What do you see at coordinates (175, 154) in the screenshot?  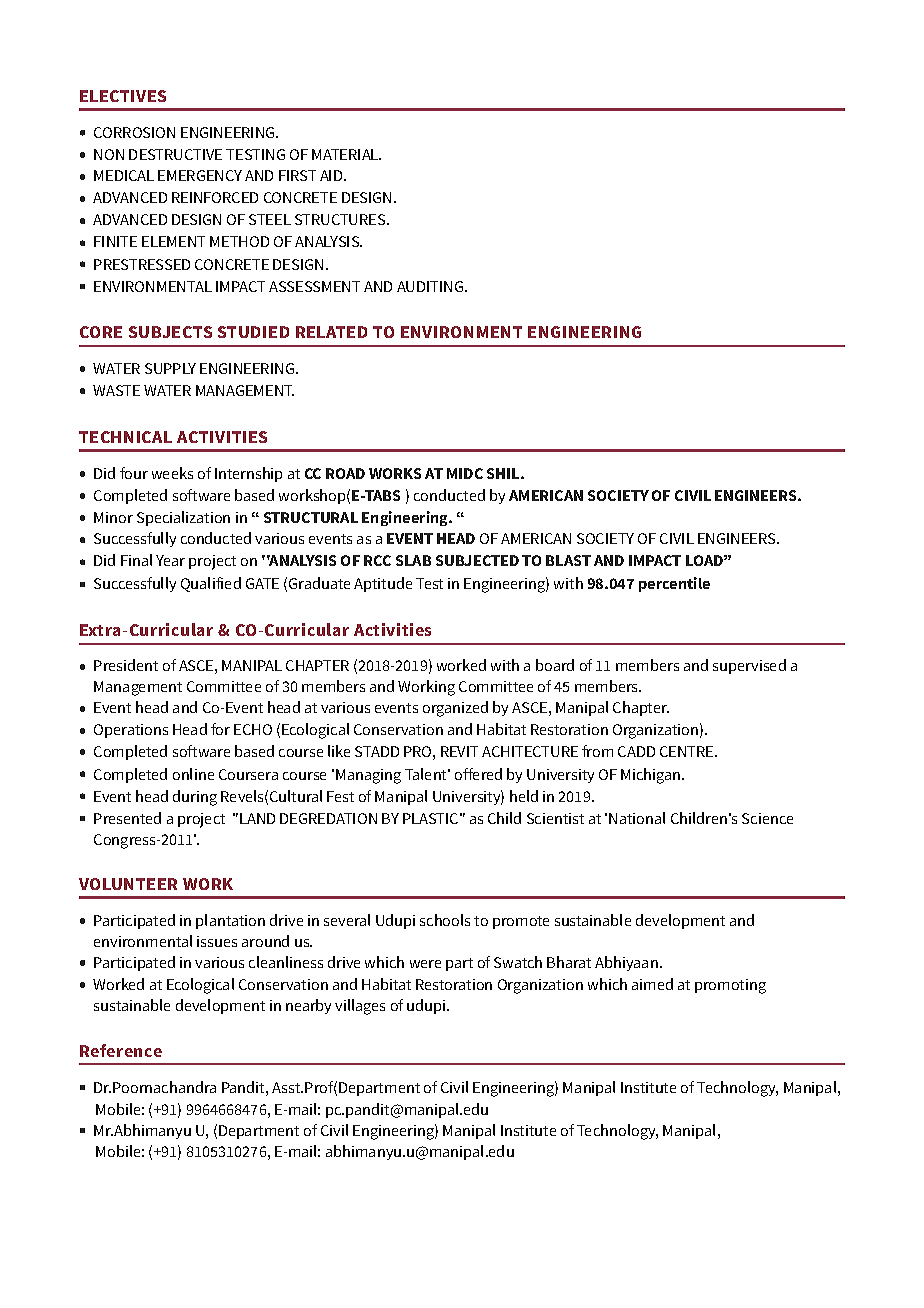 I see `DESTRUCTIVE` at bounding box center [175, 154].
